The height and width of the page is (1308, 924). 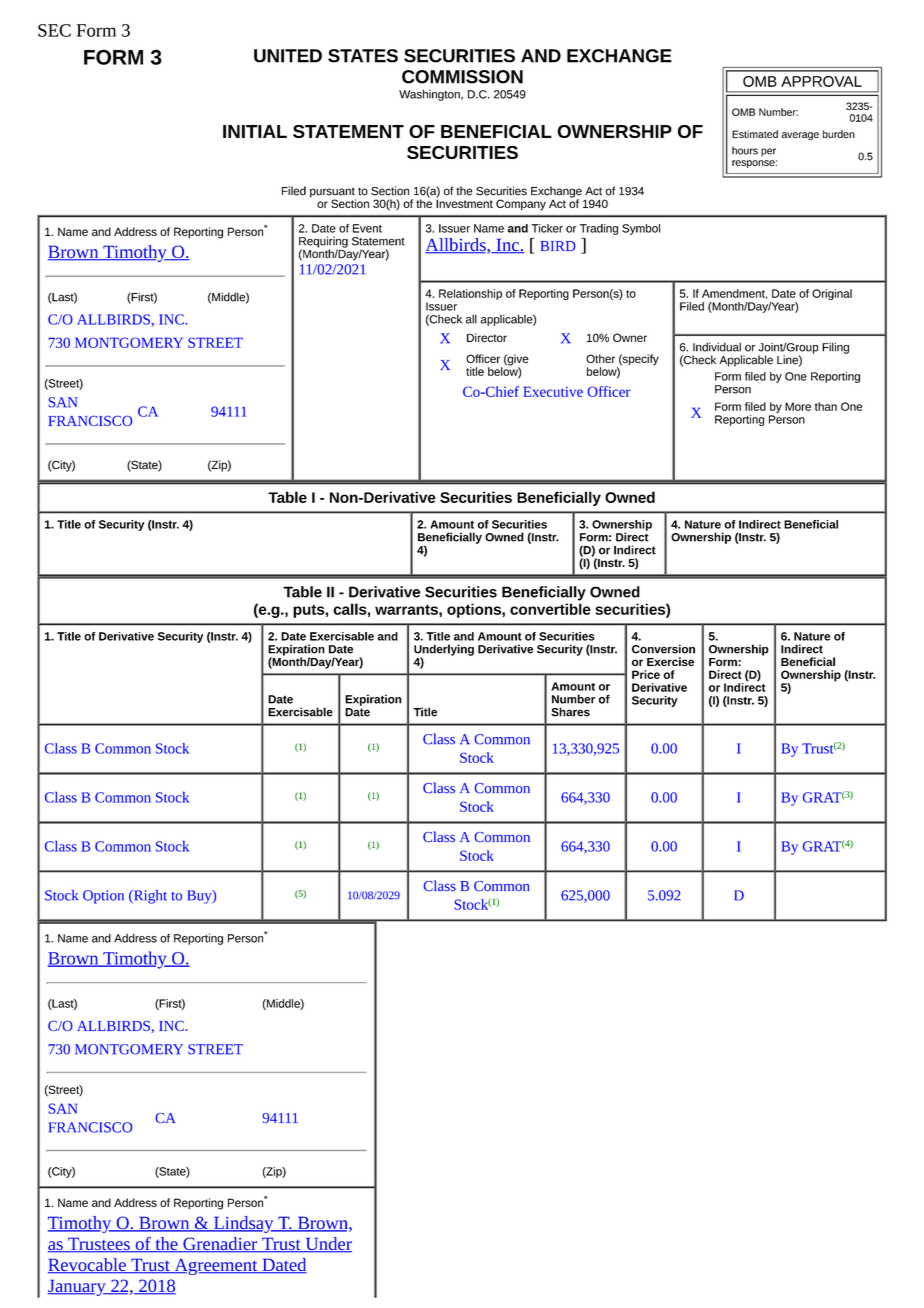 What do you see at coordinates (570, 712) in the page?
I see `Shares` at bounding box center [570, 712].
